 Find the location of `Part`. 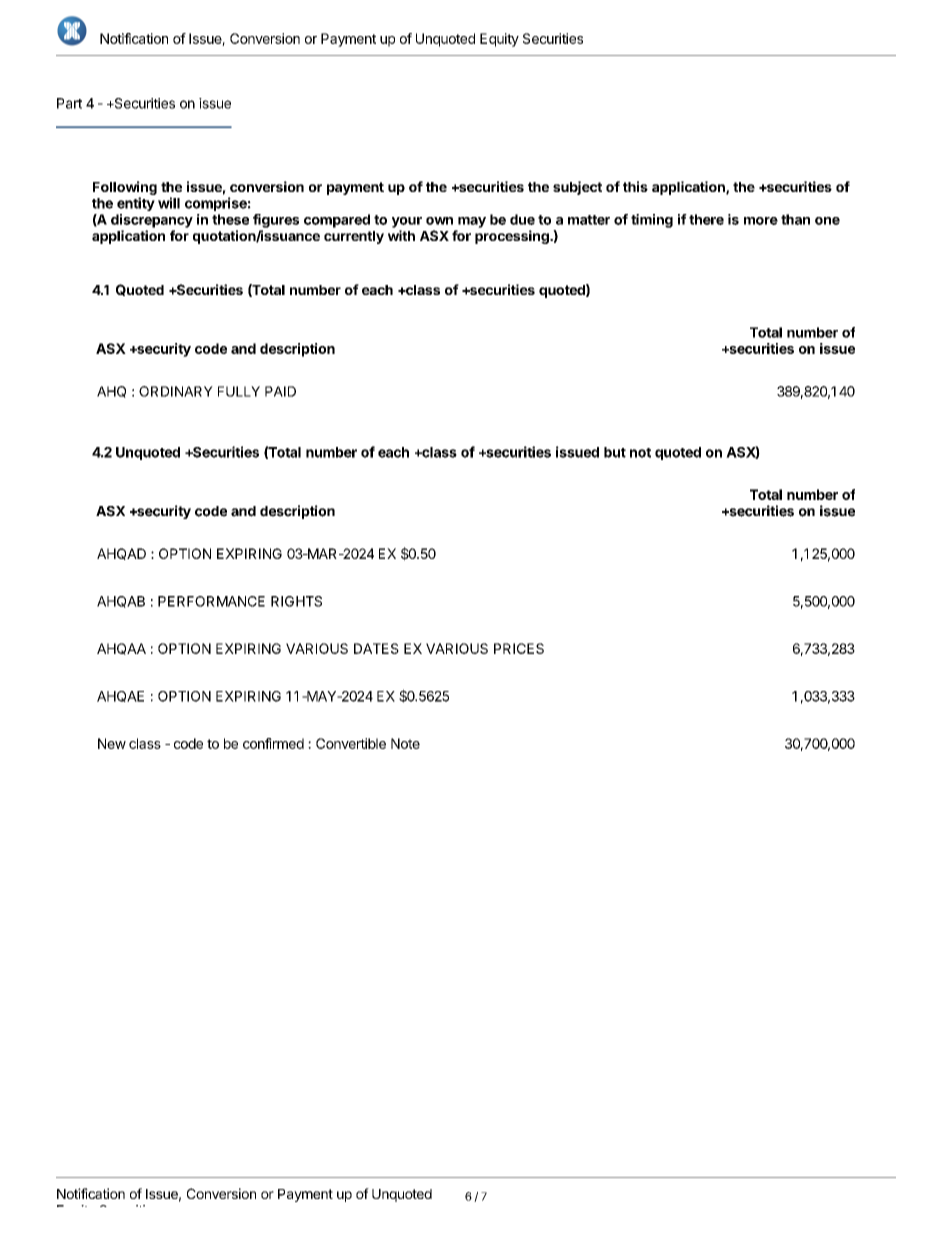

Part is located at coordinates (69, 103).
